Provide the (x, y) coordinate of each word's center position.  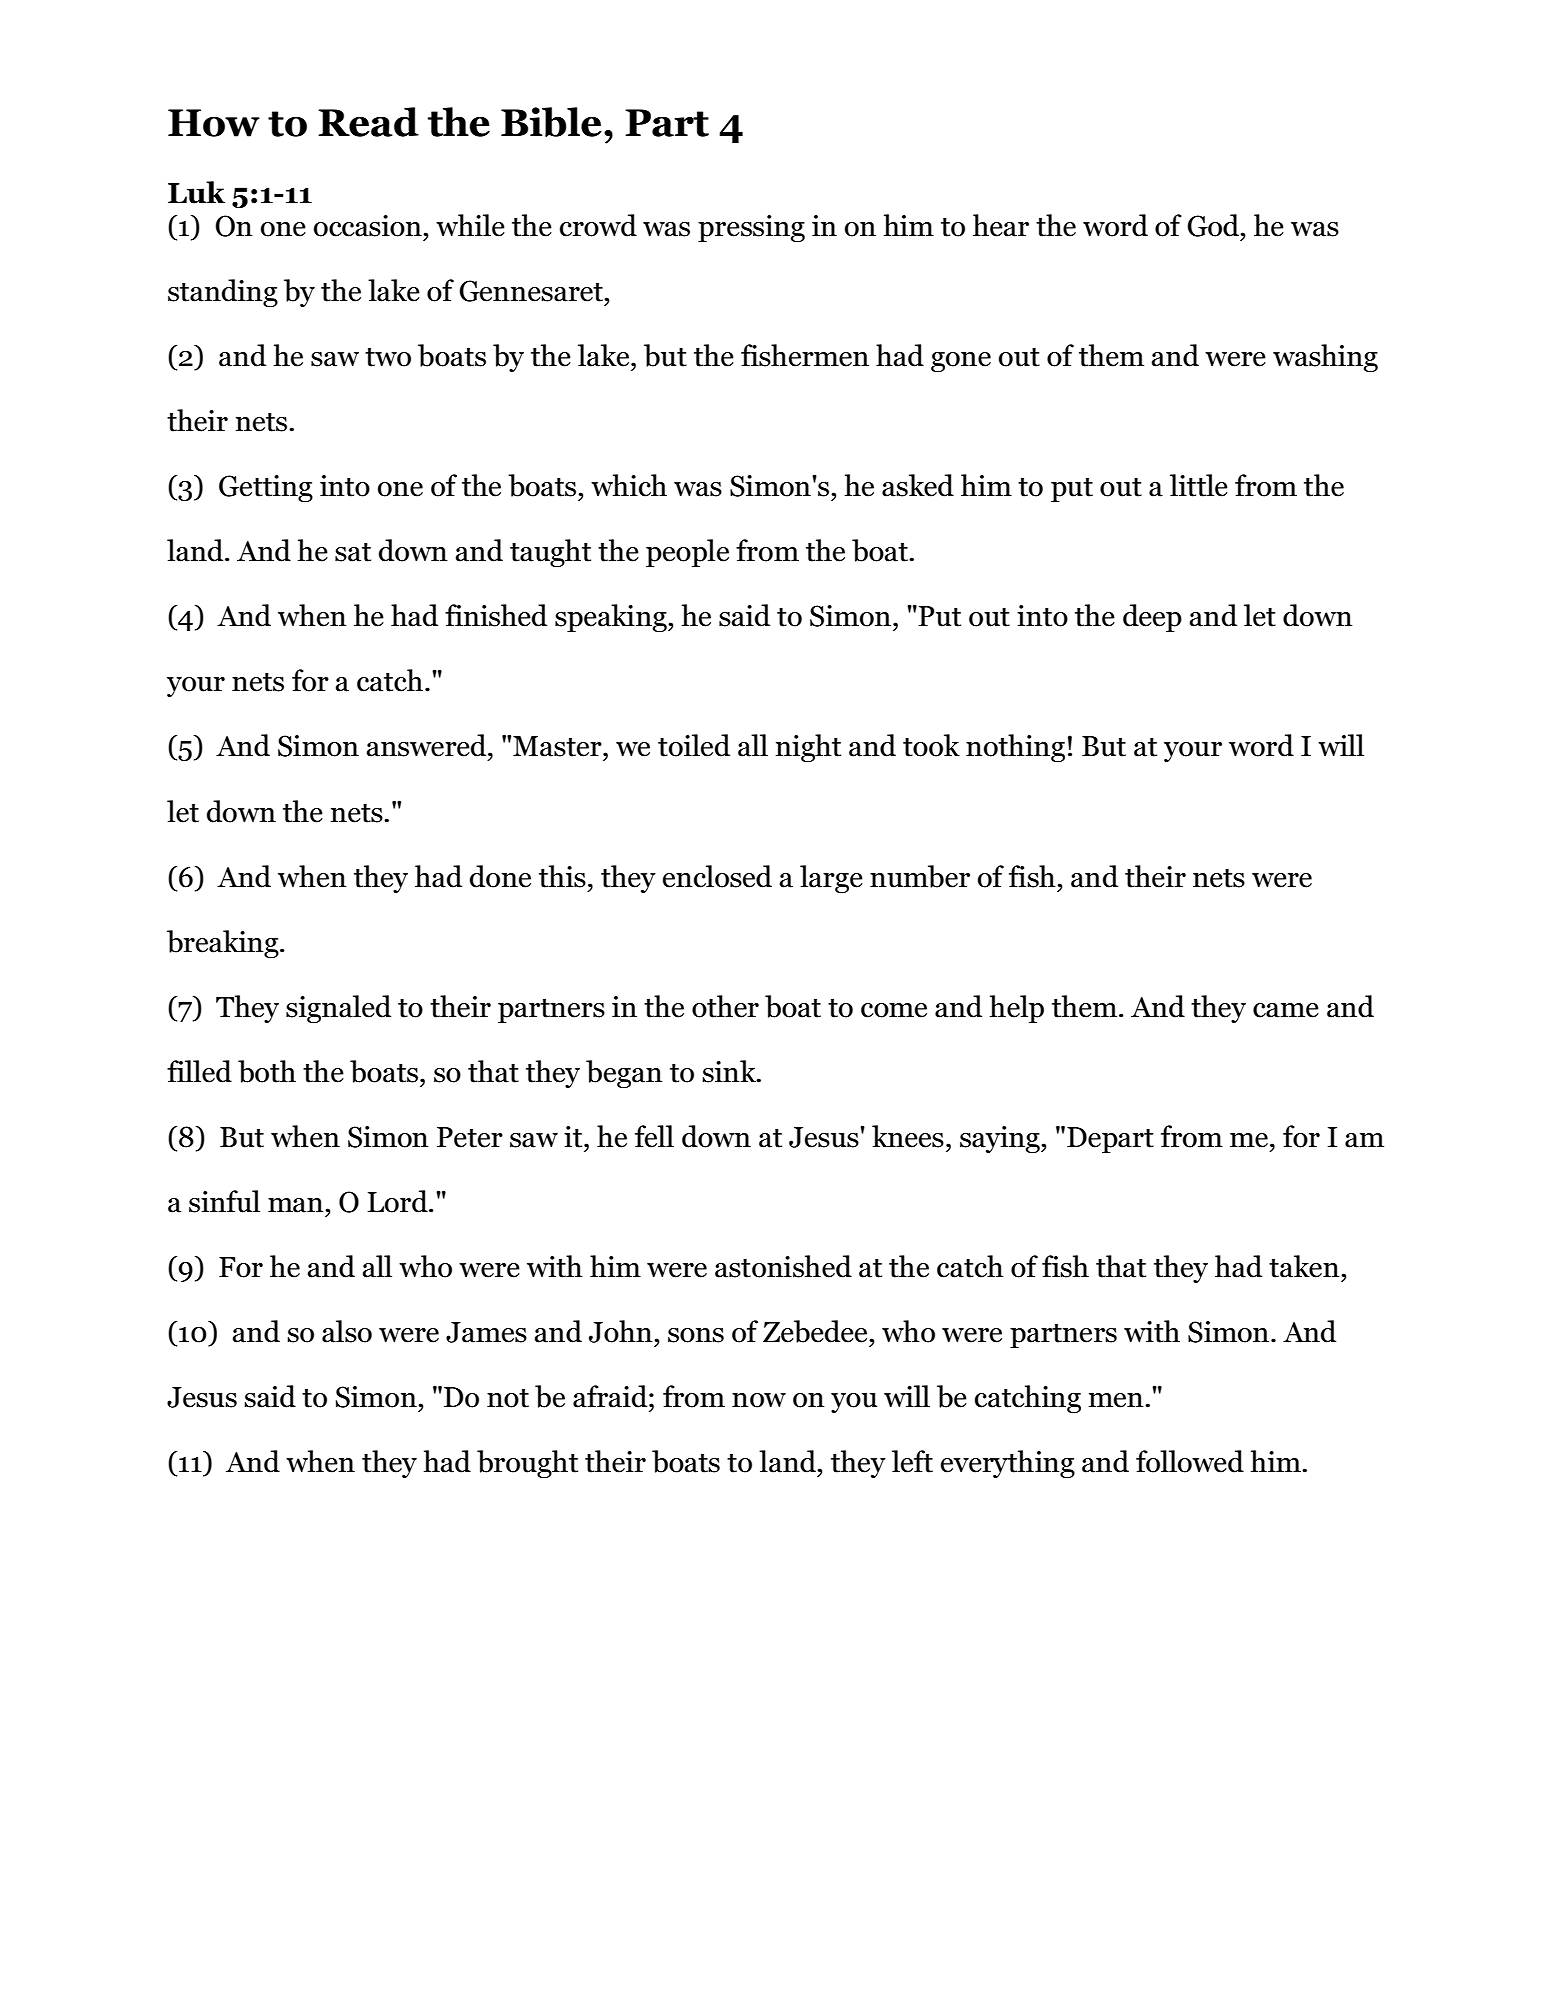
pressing (751, 228)
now (759, 1400)
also (347, 1331)
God (1214, 225)
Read (368, 122)
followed (1190, 1461)
